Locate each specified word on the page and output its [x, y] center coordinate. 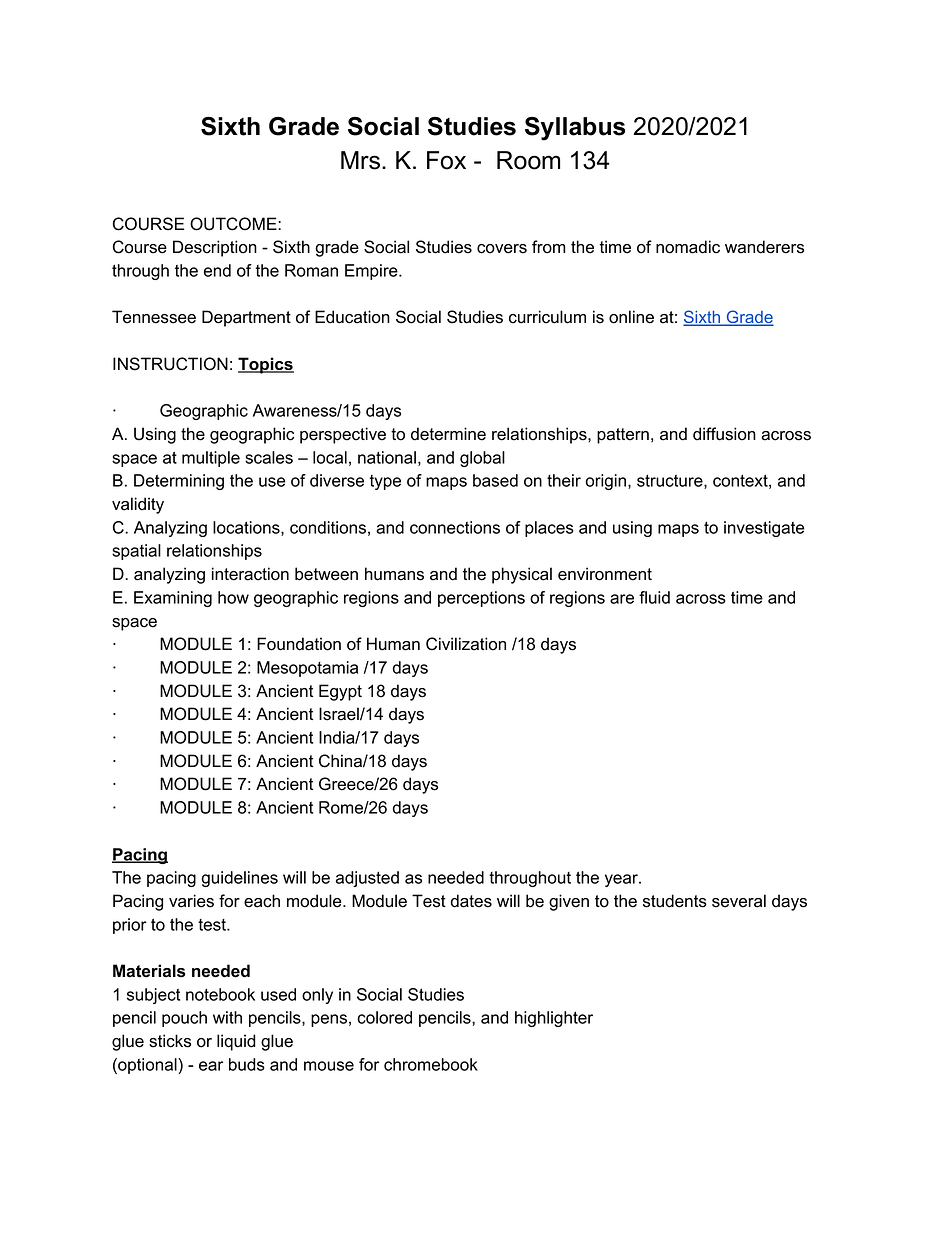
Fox [446, 160]
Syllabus [575, 129]
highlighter [554, 1019]
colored [384, 1017]
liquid [236, 1042]
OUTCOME [234, 224]
